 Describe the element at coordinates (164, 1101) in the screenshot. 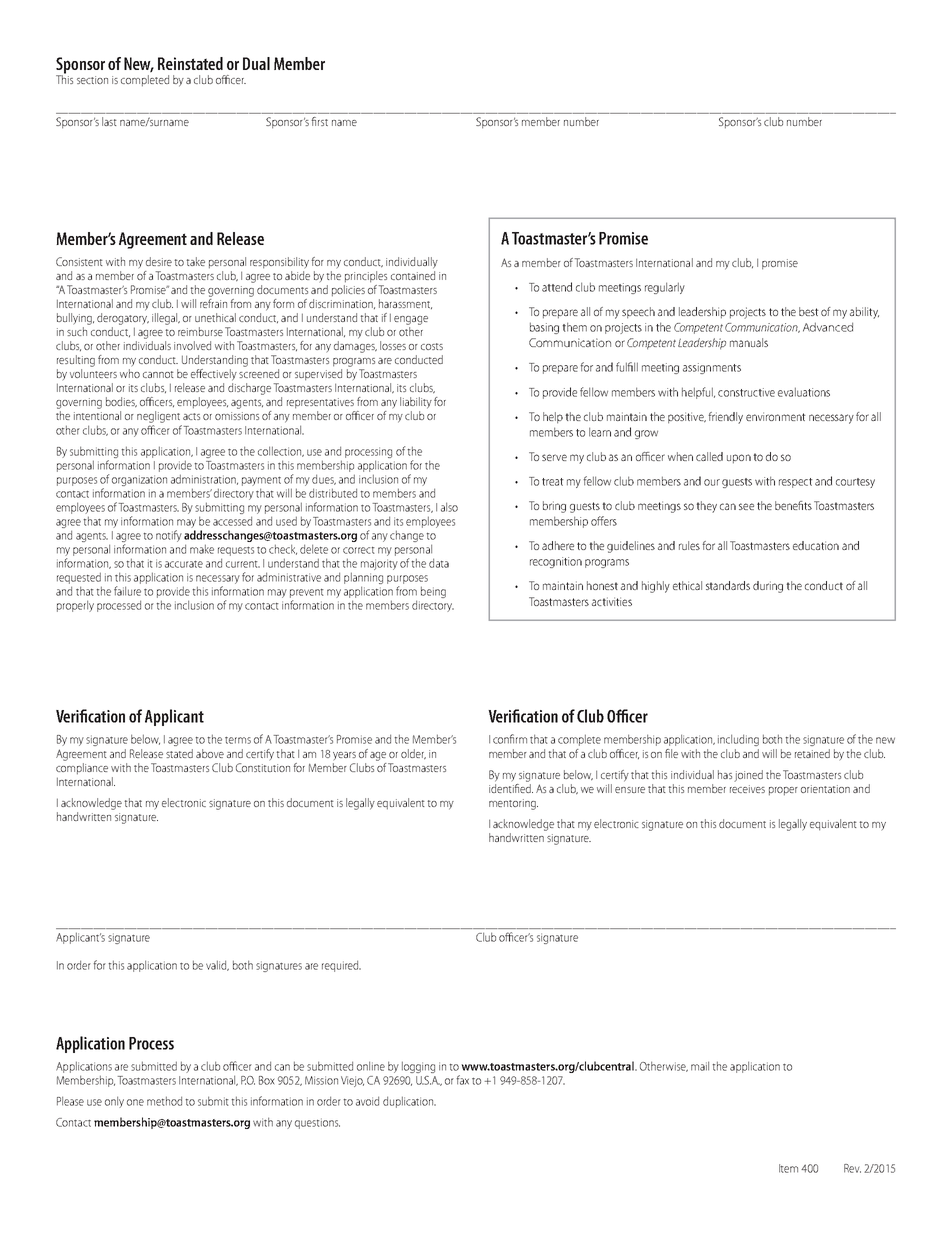

I see `method` at that location.
